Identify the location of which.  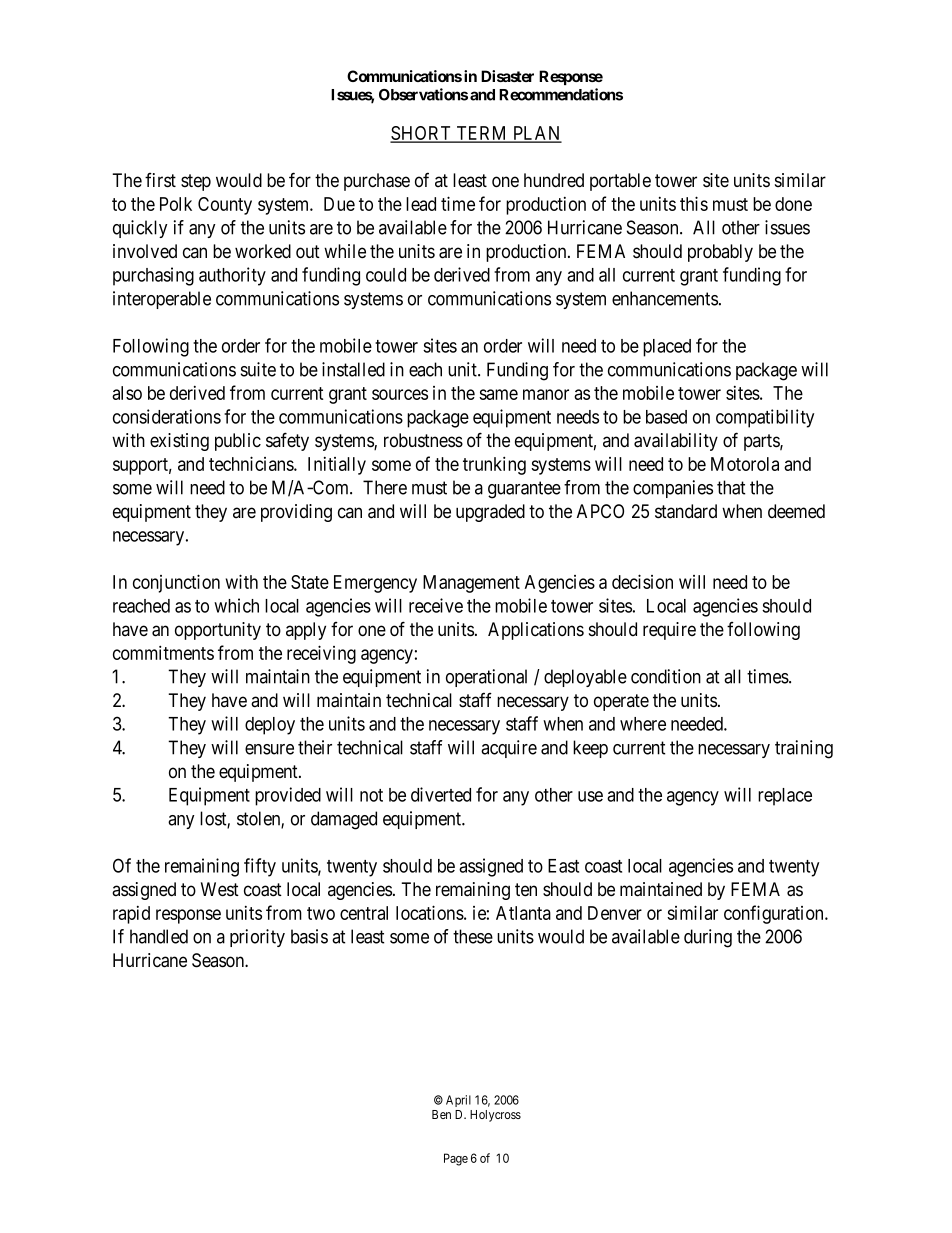
(236, 605).
